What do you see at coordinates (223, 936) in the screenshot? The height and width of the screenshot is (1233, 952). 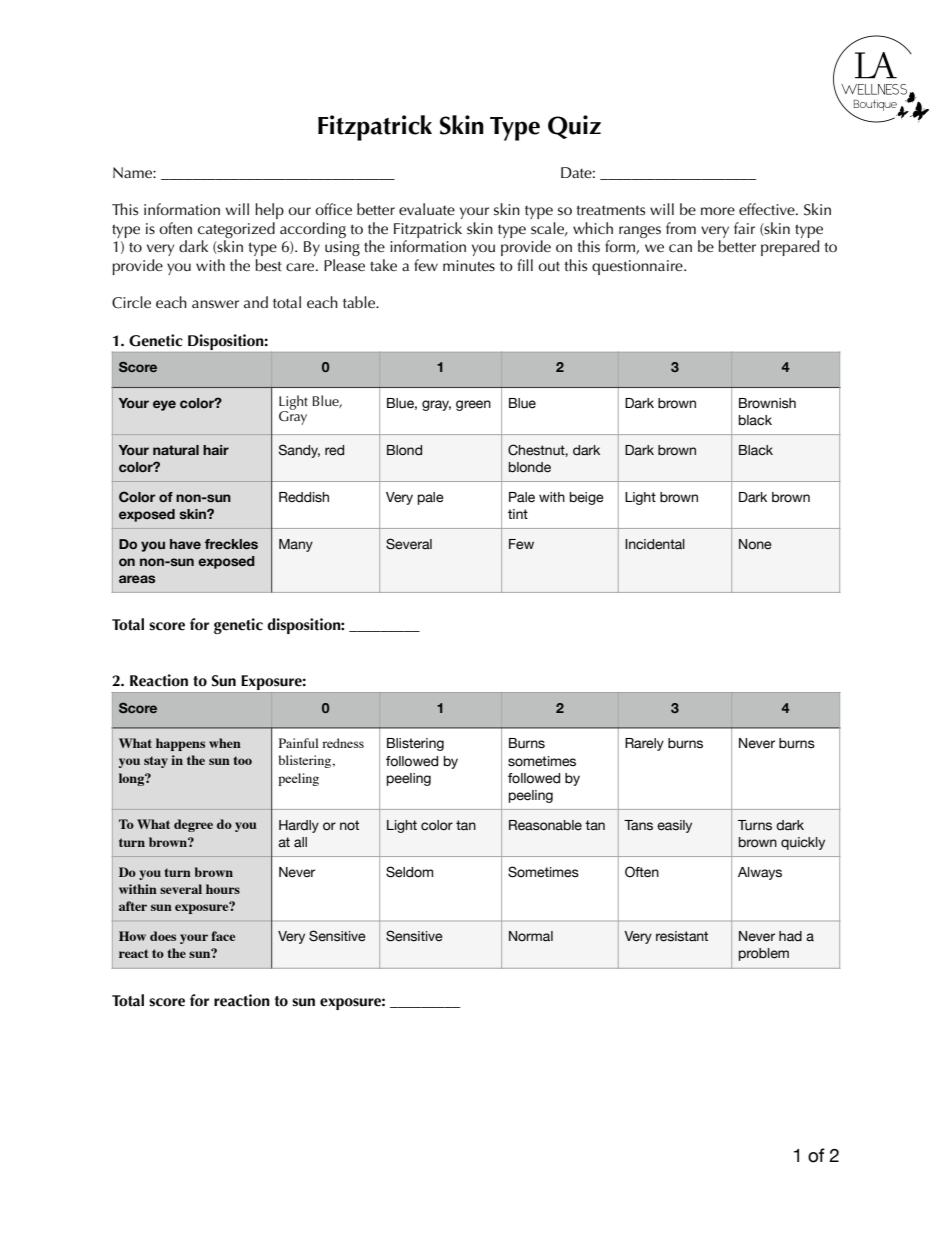 I see `face` at bounding box center [223, 936].
